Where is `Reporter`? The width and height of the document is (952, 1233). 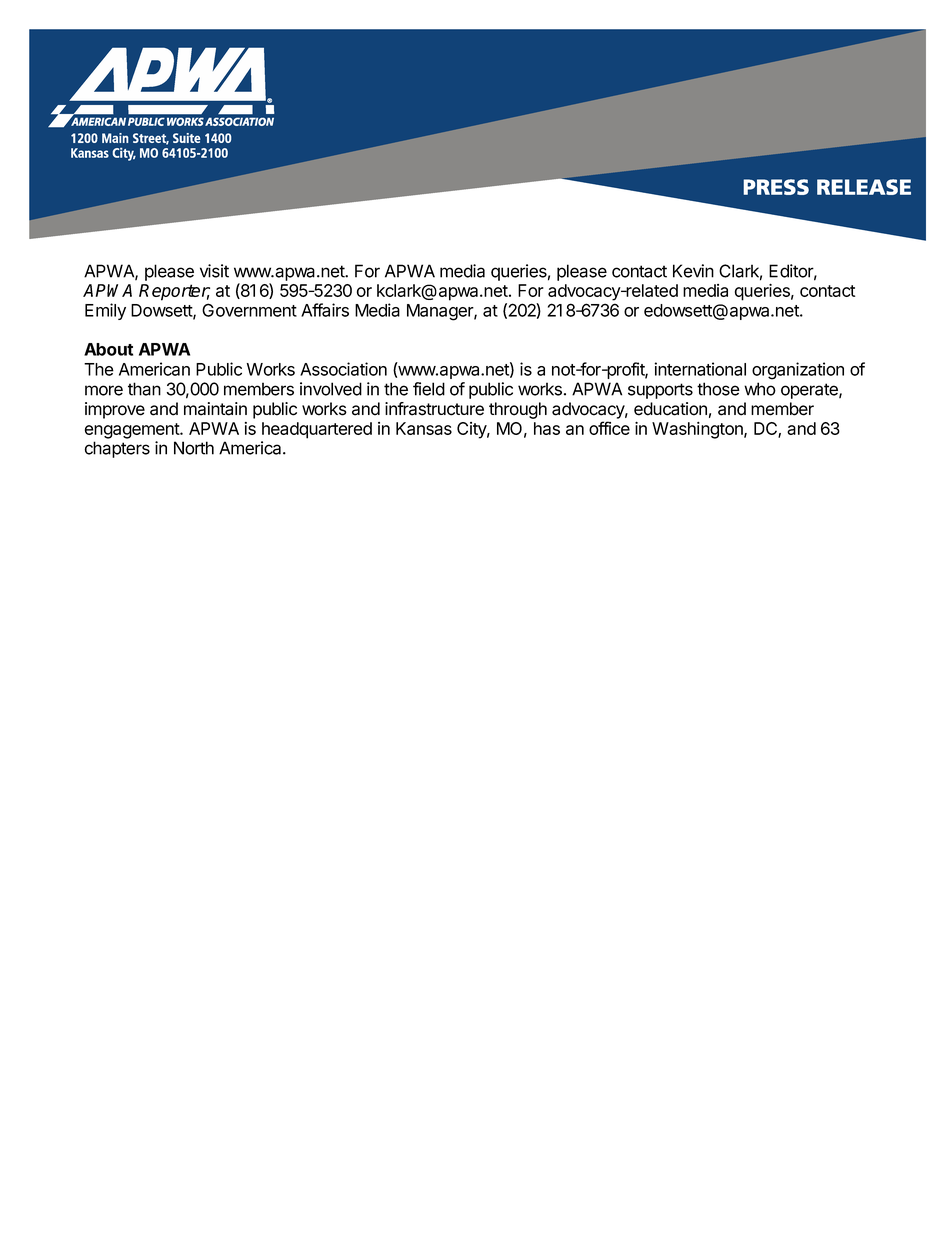 Reporter is located at coordinates (174, 292).
